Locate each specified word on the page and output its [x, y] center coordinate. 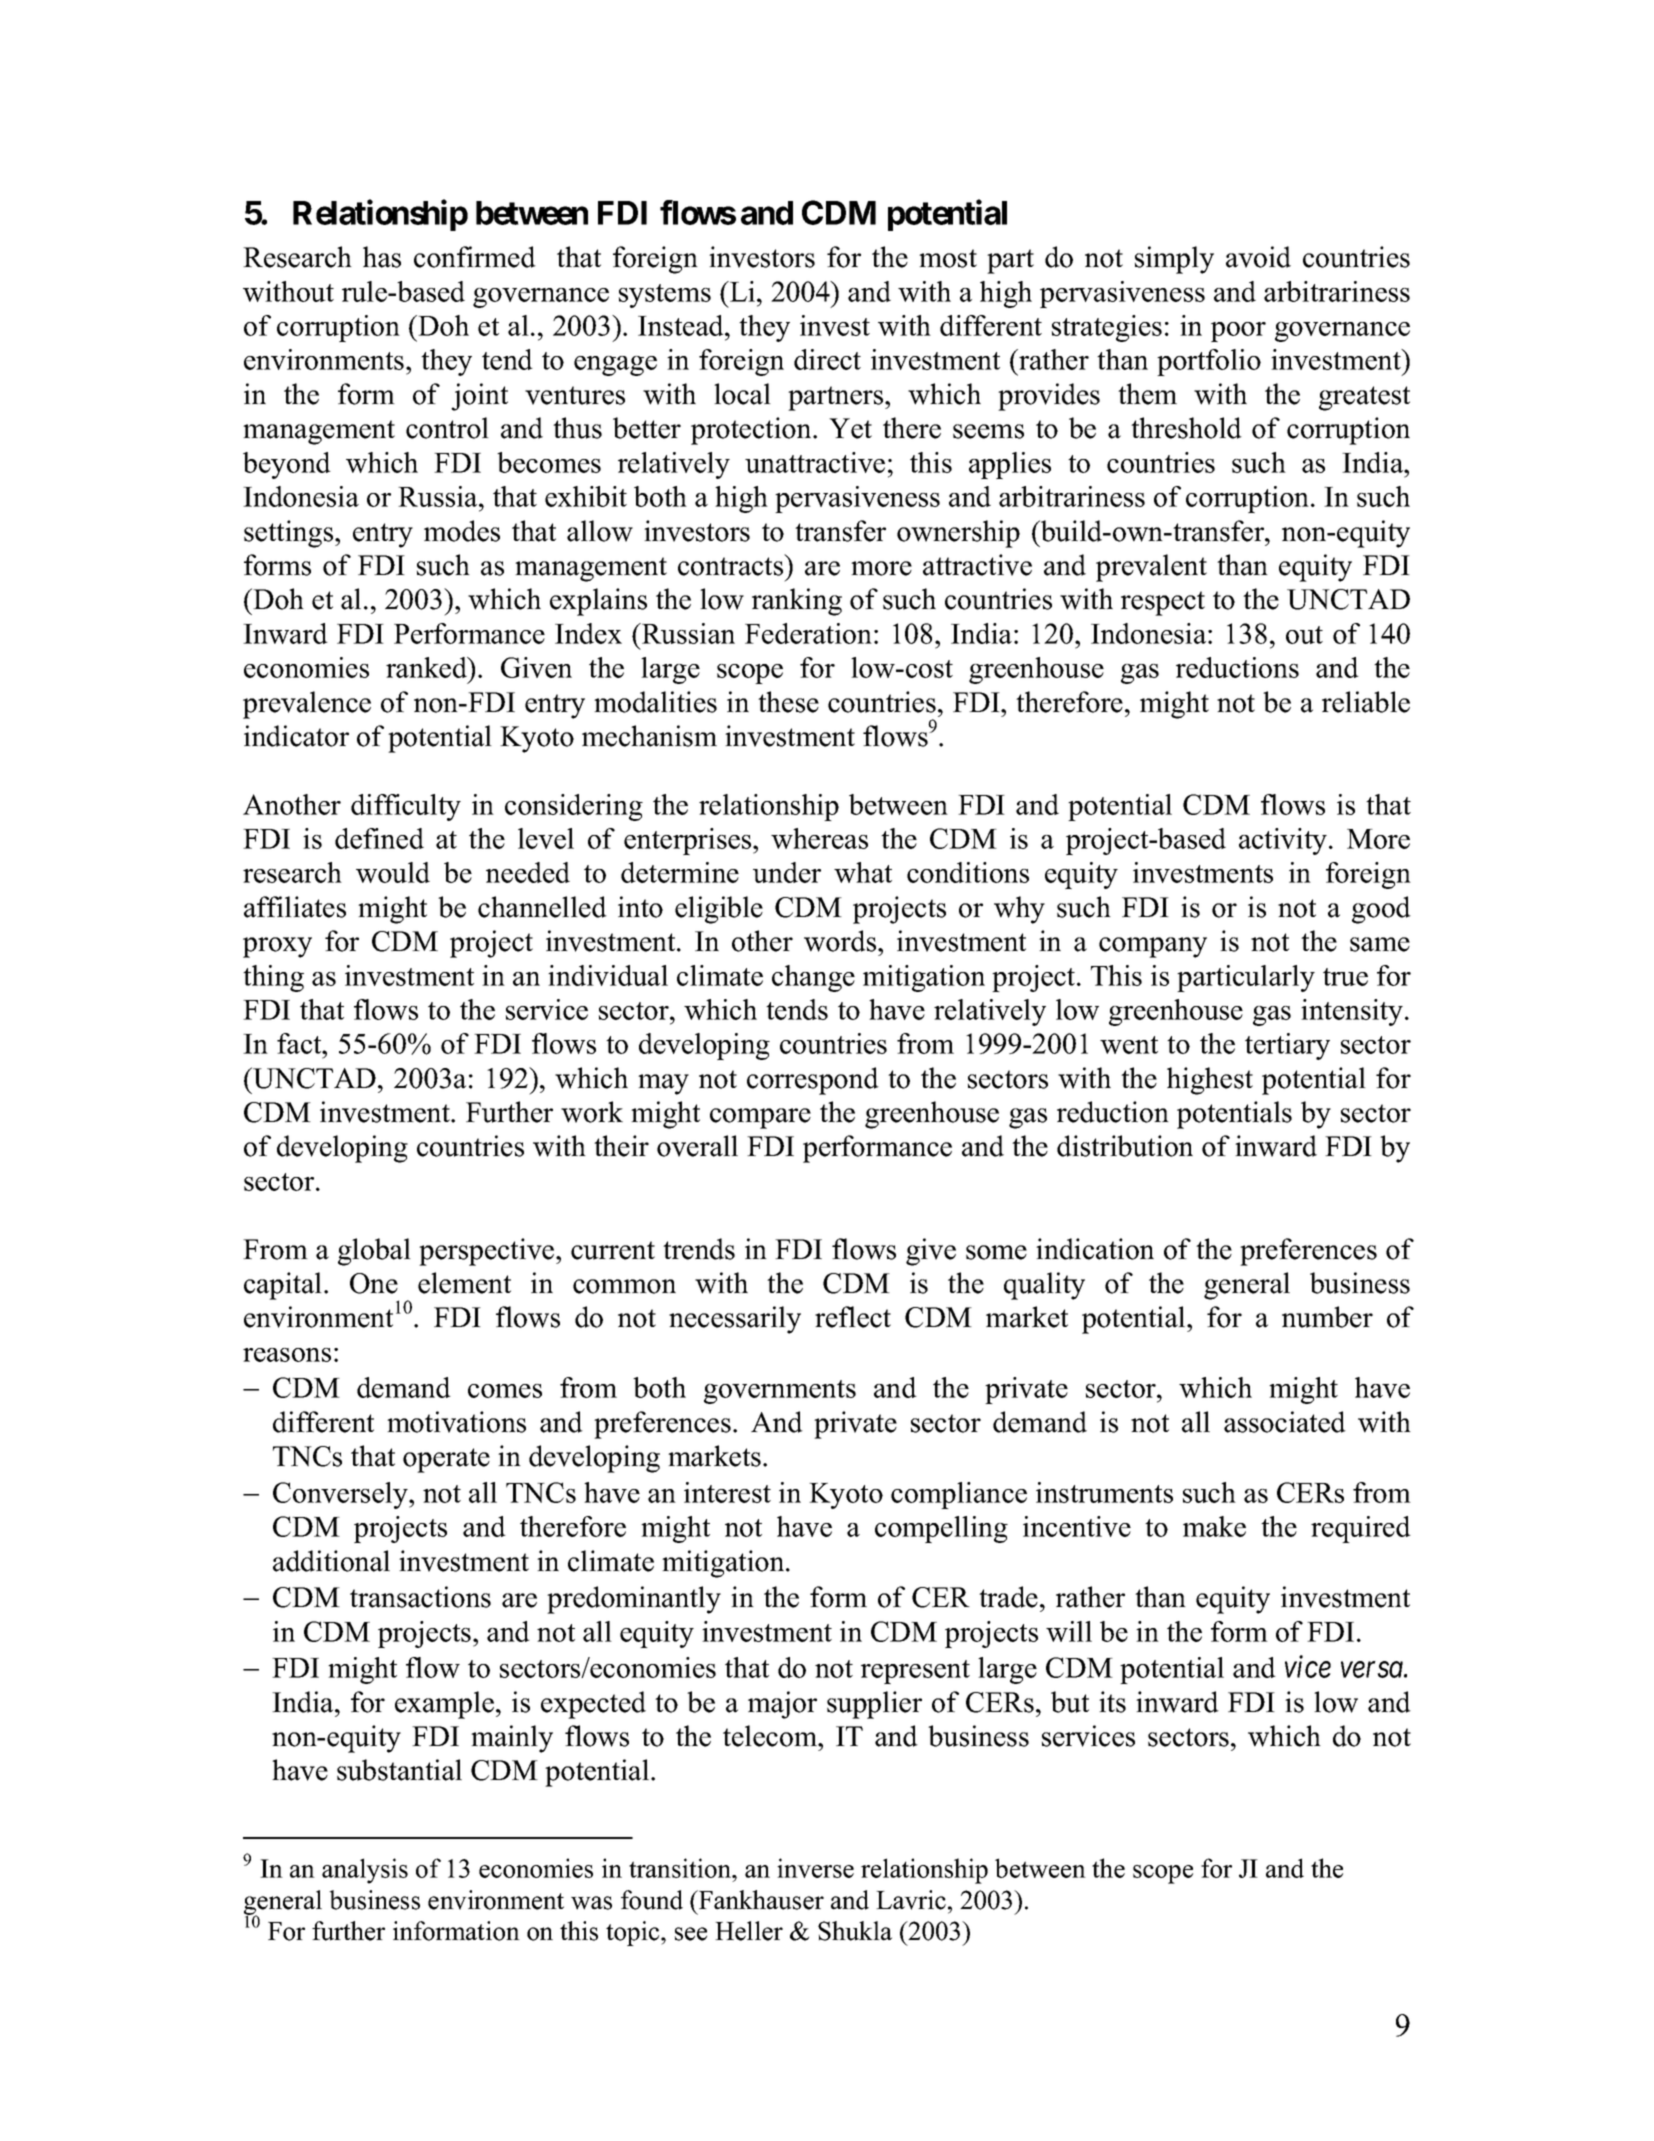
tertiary [1287, 1046]
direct [827, 359]
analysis [365, 1871]
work [592, 1112]
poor [1238, 332]
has [382, 257]
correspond [813, 1081]
